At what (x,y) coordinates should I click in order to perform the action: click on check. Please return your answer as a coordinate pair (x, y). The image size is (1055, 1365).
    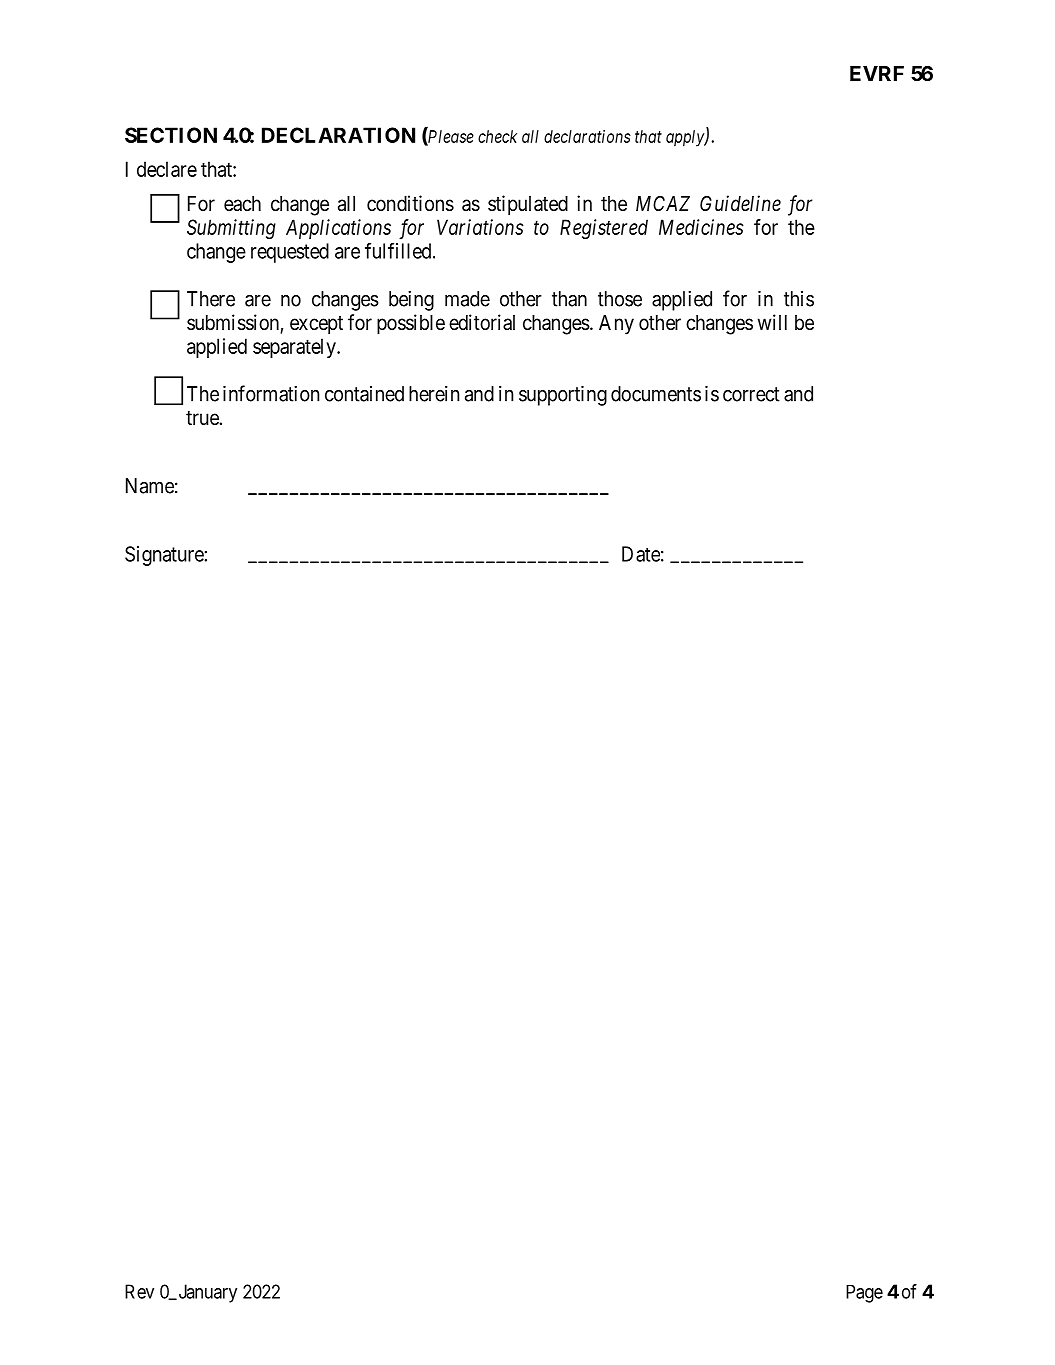
    Looking at the image, I should click on (497, 136).
